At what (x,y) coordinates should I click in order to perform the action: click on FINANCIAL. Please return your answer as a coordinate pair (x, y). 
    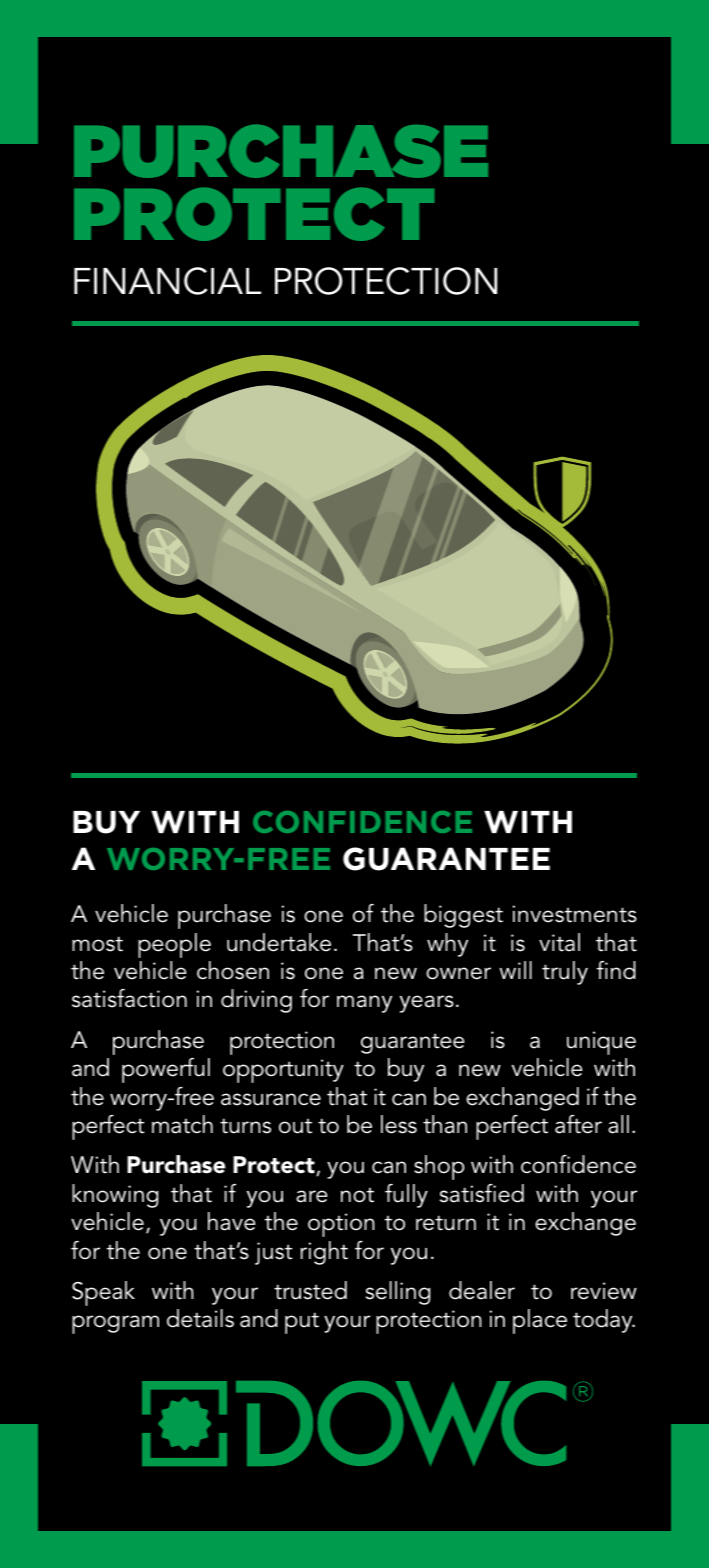
    Looking at the image, I should click on (167, 281).
